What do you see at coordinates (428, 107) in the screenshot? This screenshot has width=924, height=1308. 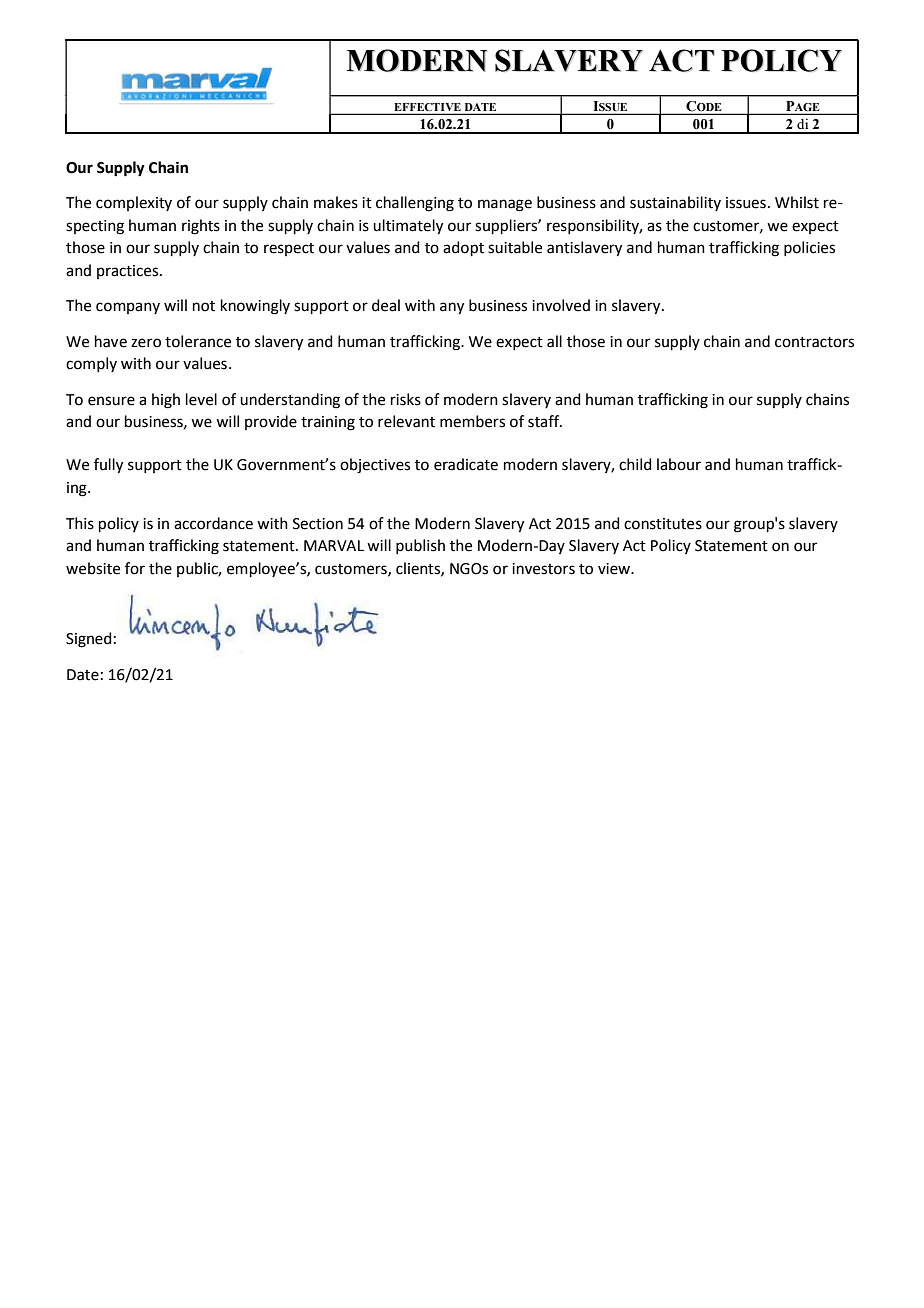 I see `EFFECTIVE` at bounding box center [428, 107].
